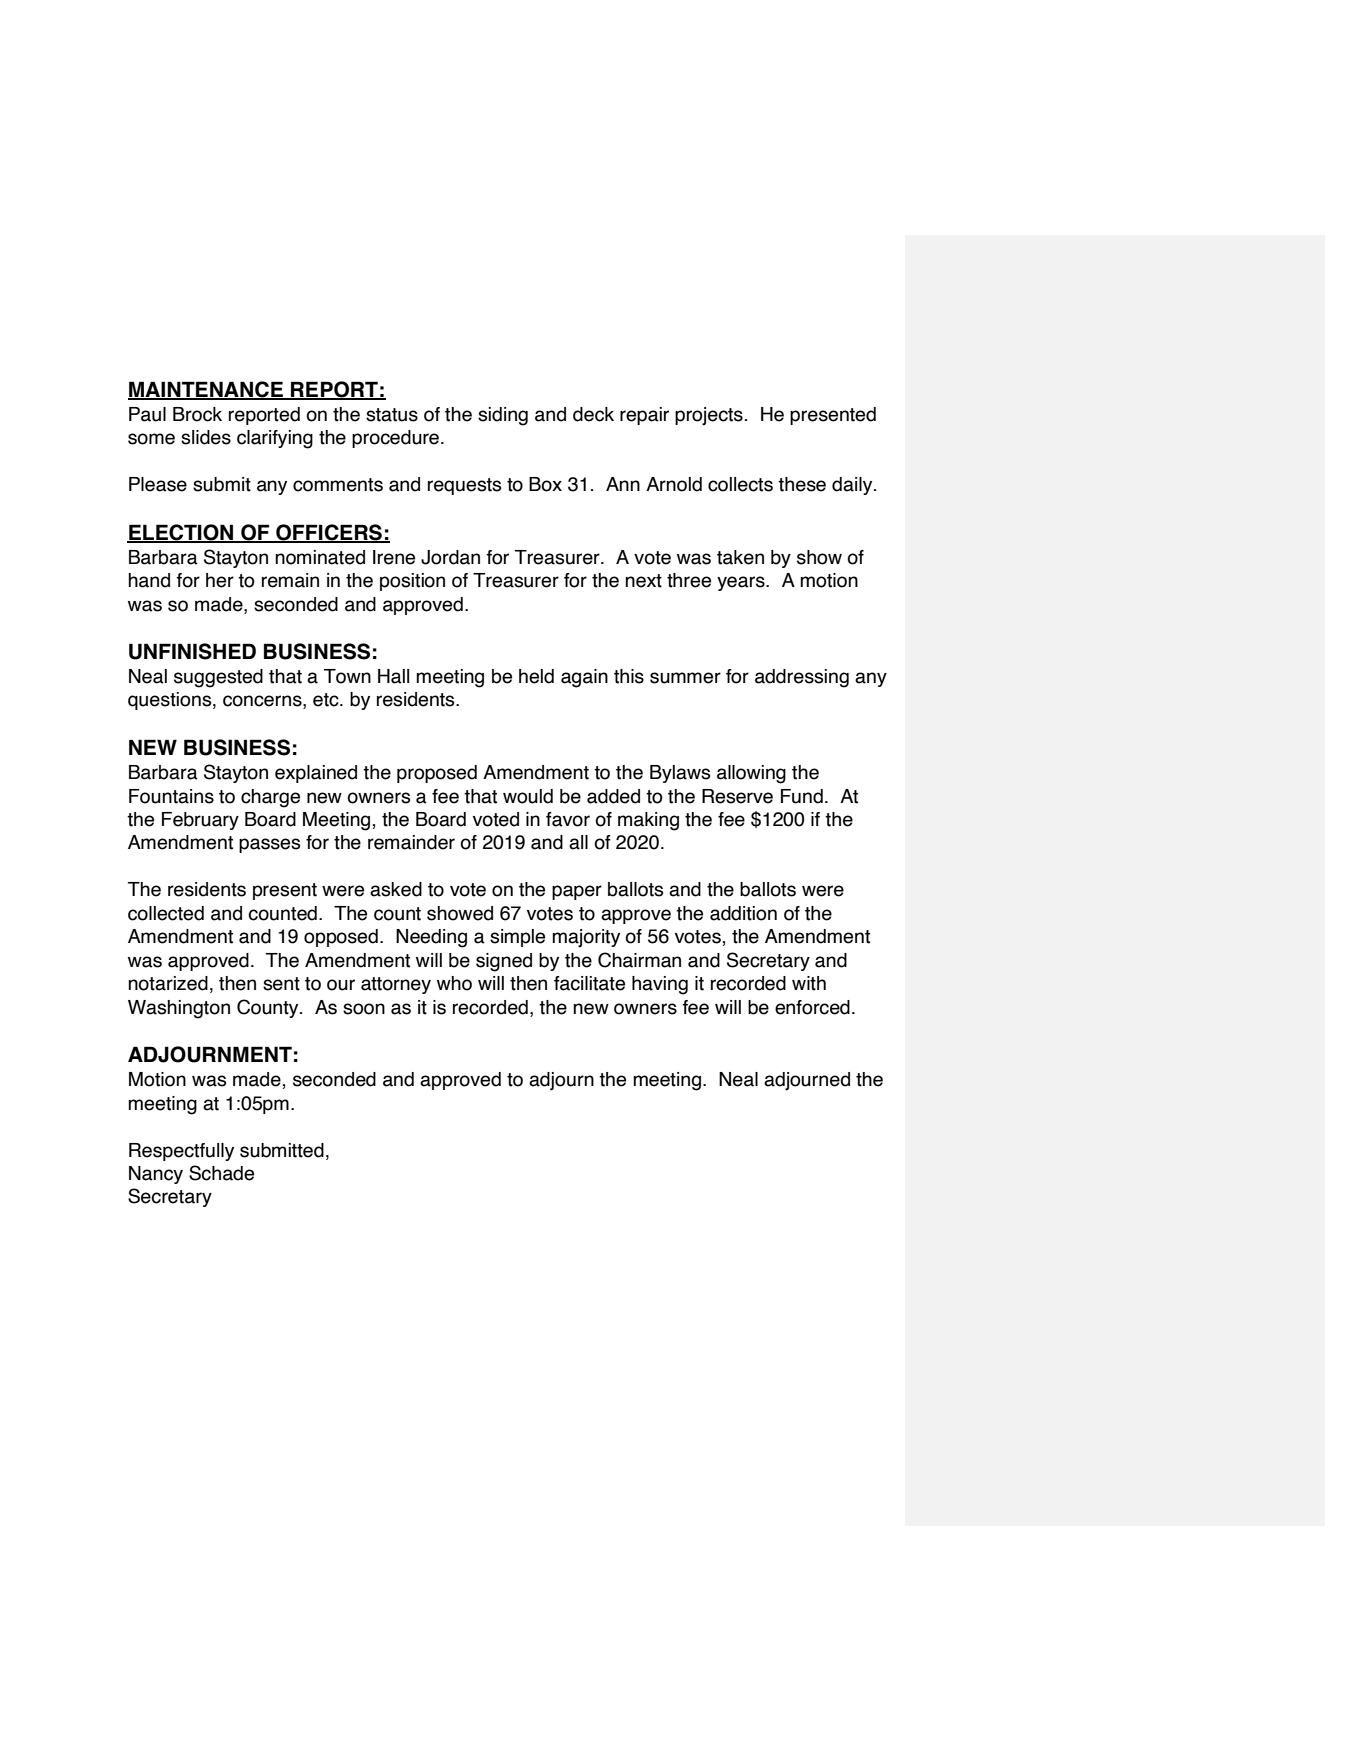  I want to click on would, so click(528, 796).
